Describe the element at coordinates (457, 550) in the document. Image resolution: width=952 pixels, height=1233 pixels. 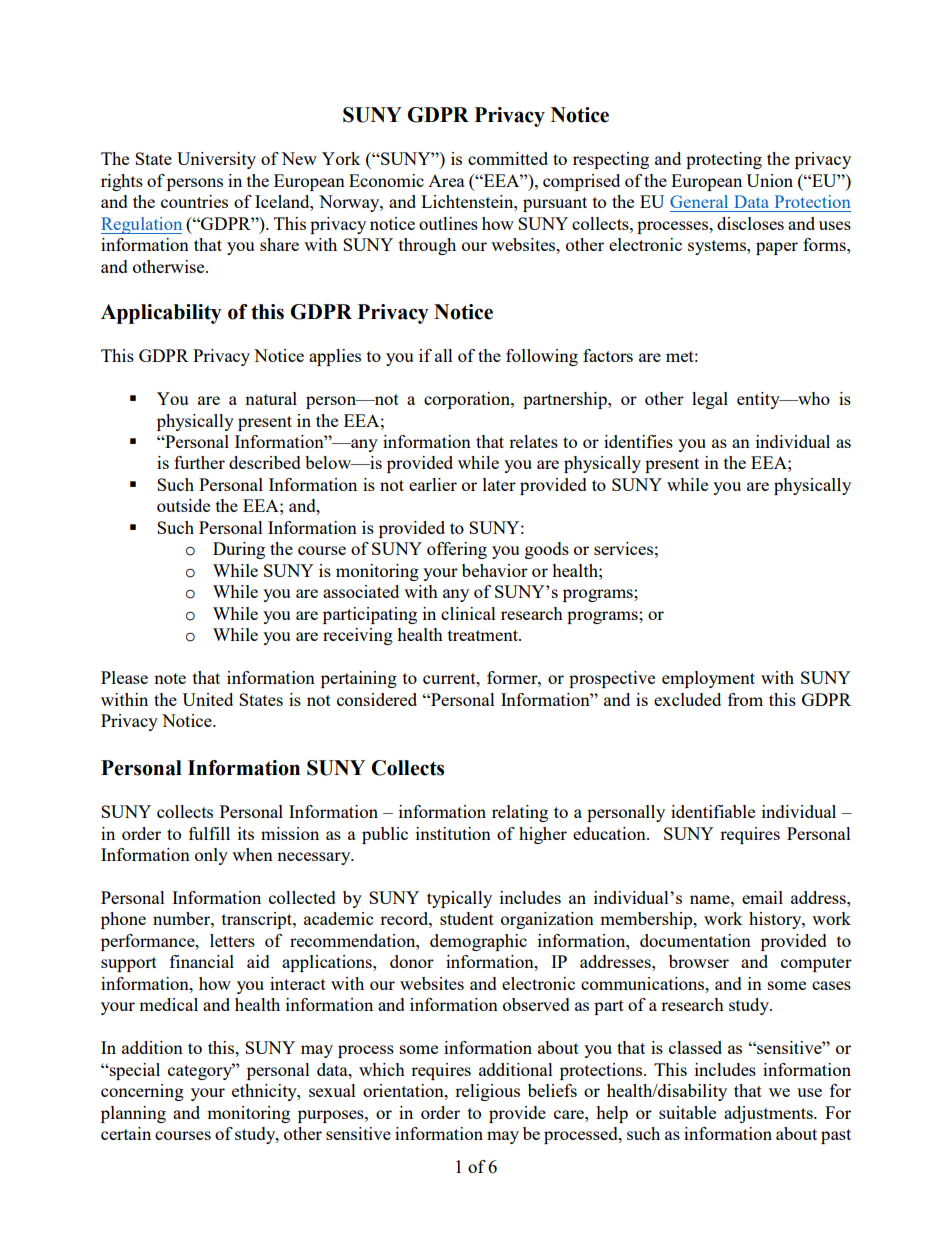
I see `offering` at that location.
